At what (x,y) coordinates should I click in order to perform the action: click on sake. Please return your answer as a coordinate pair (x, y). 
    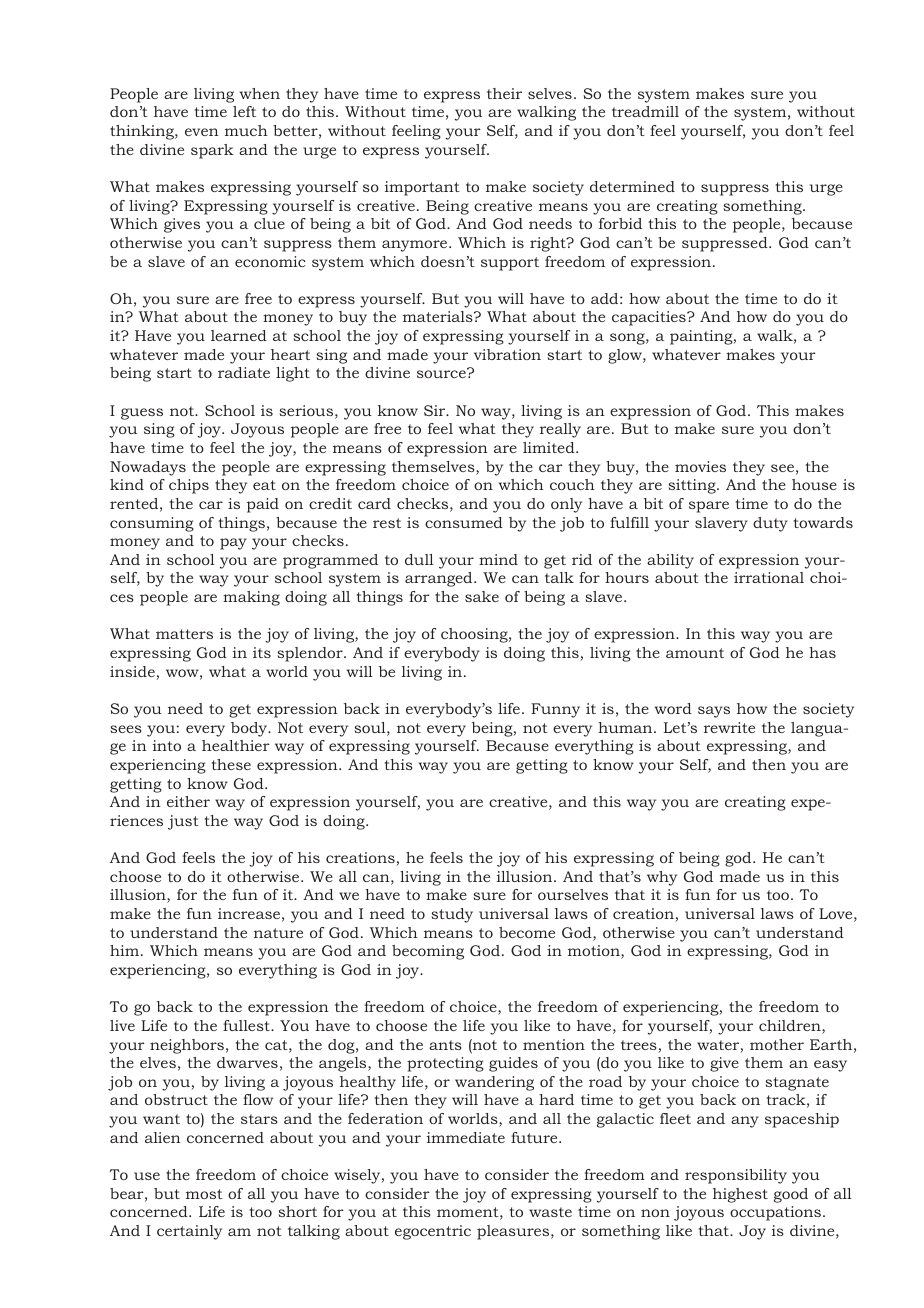
    Looking at the image, I should click on (482, 596).
